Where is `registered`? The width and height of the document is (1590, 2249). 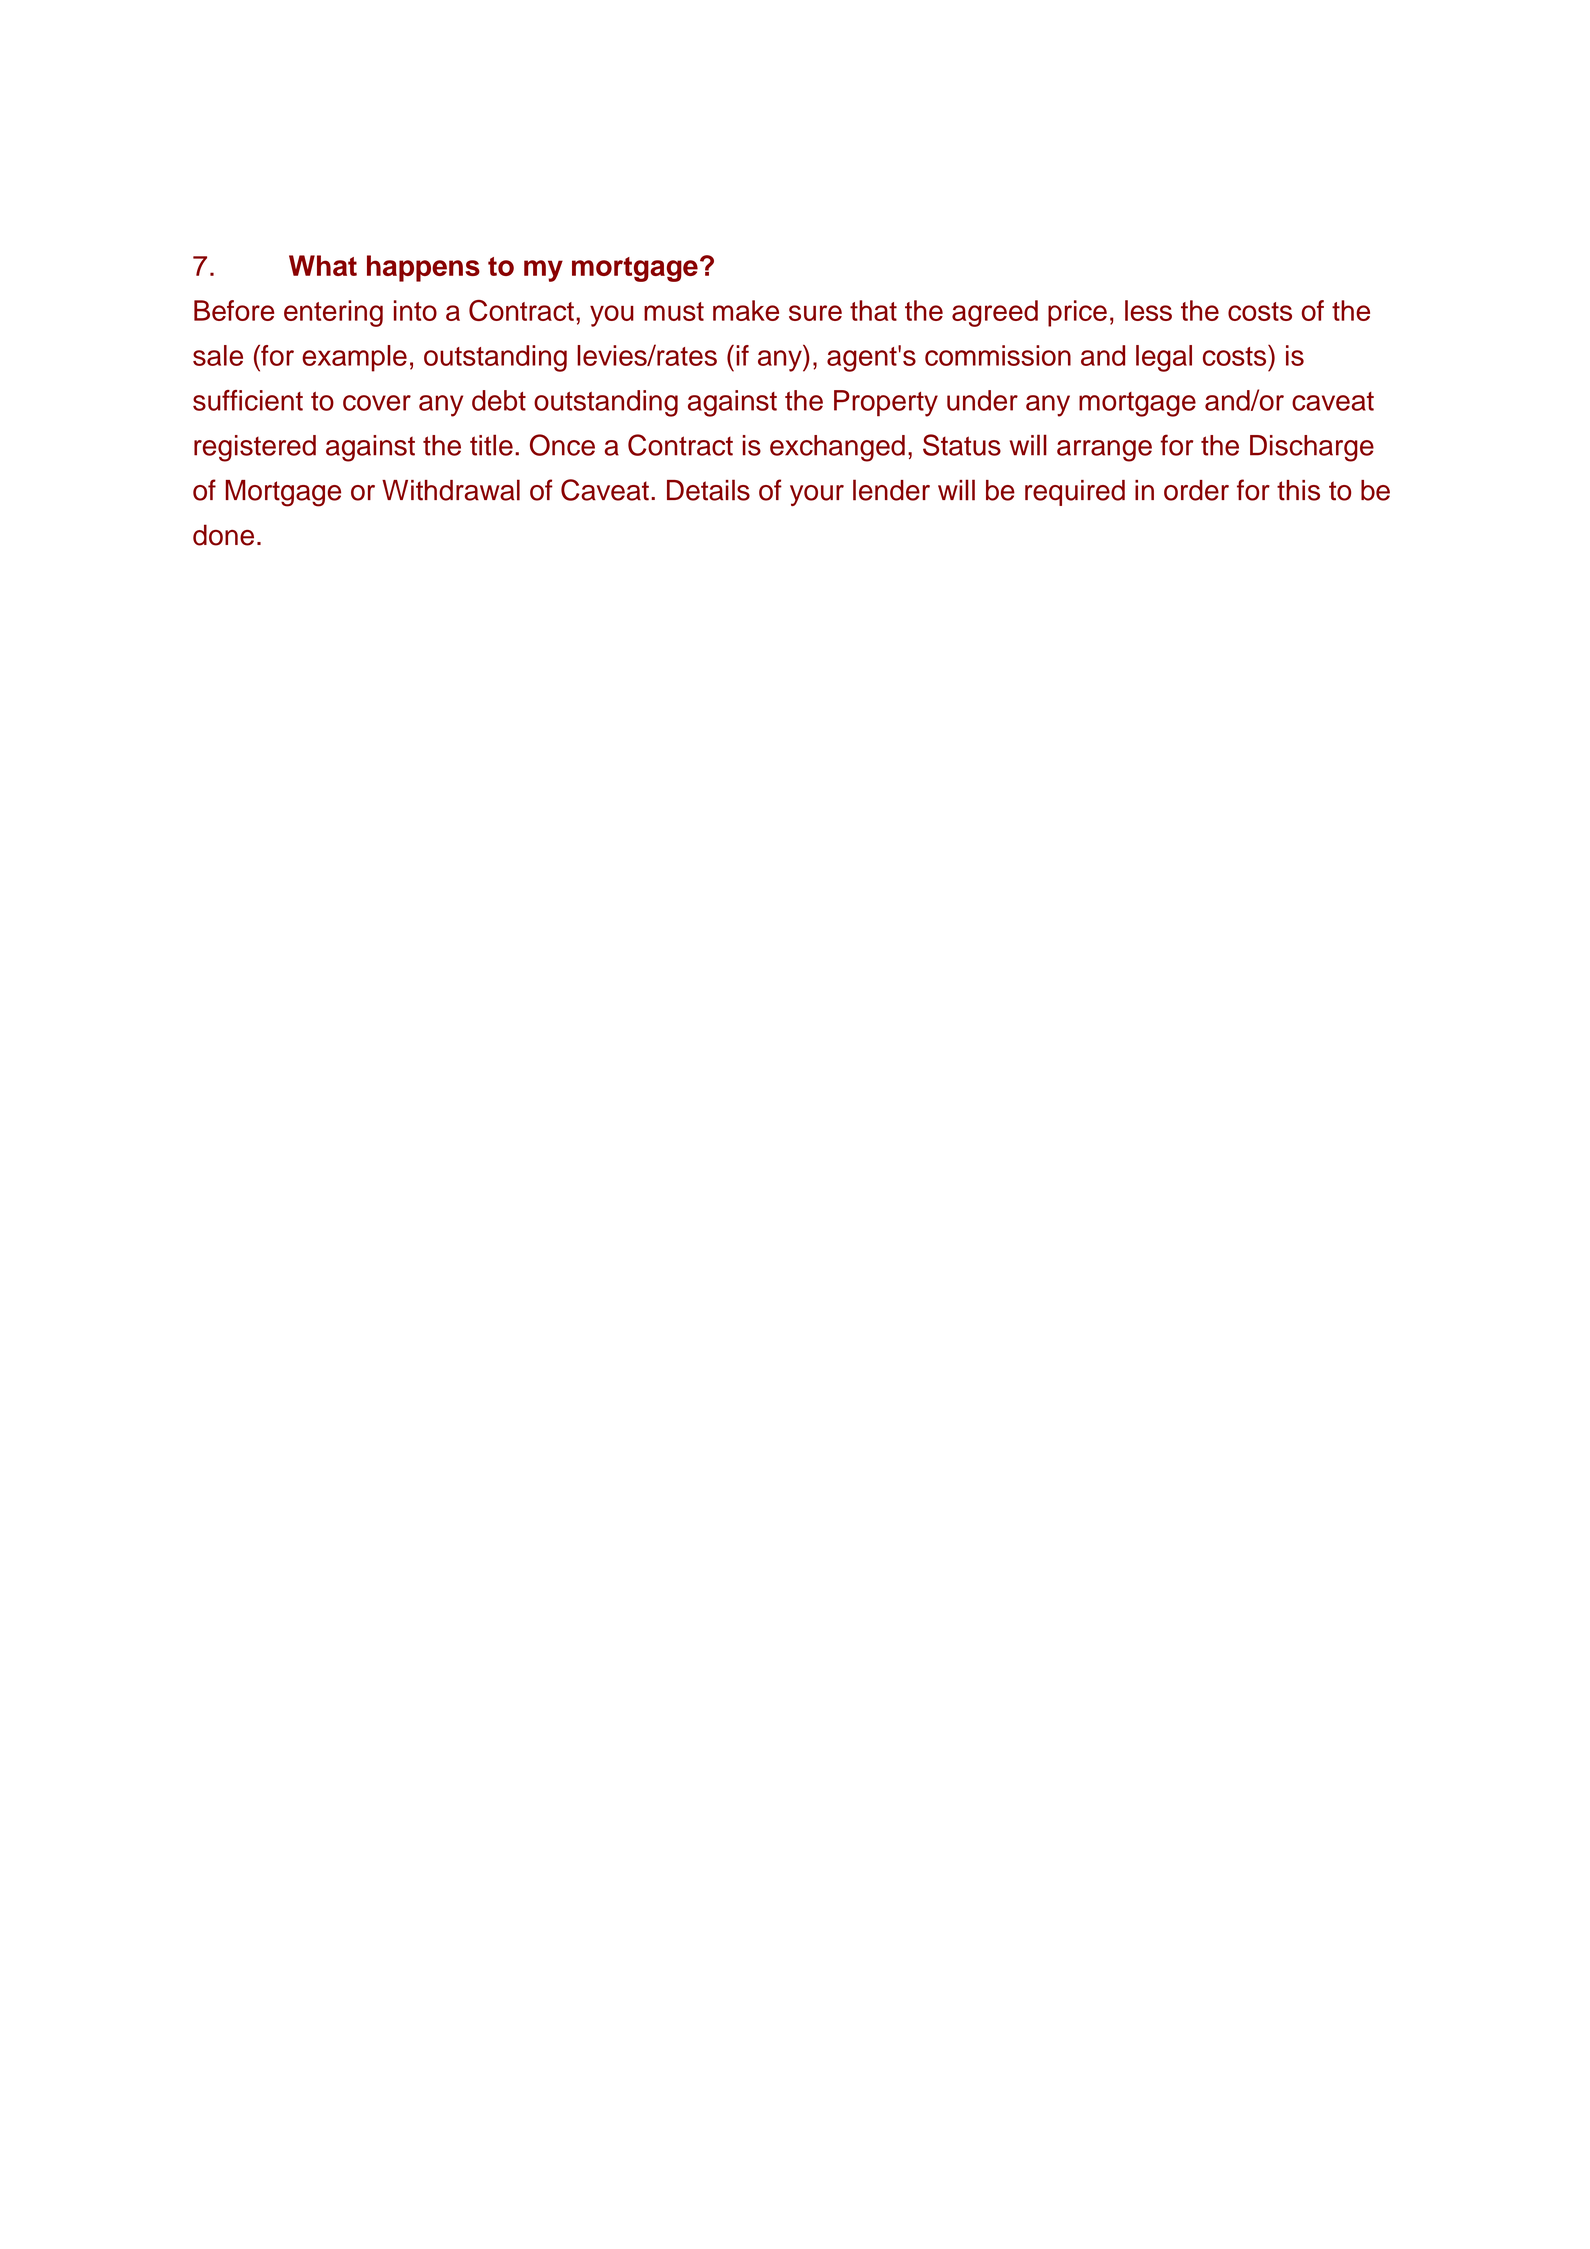 registered is located at coordinates (255, 448).
